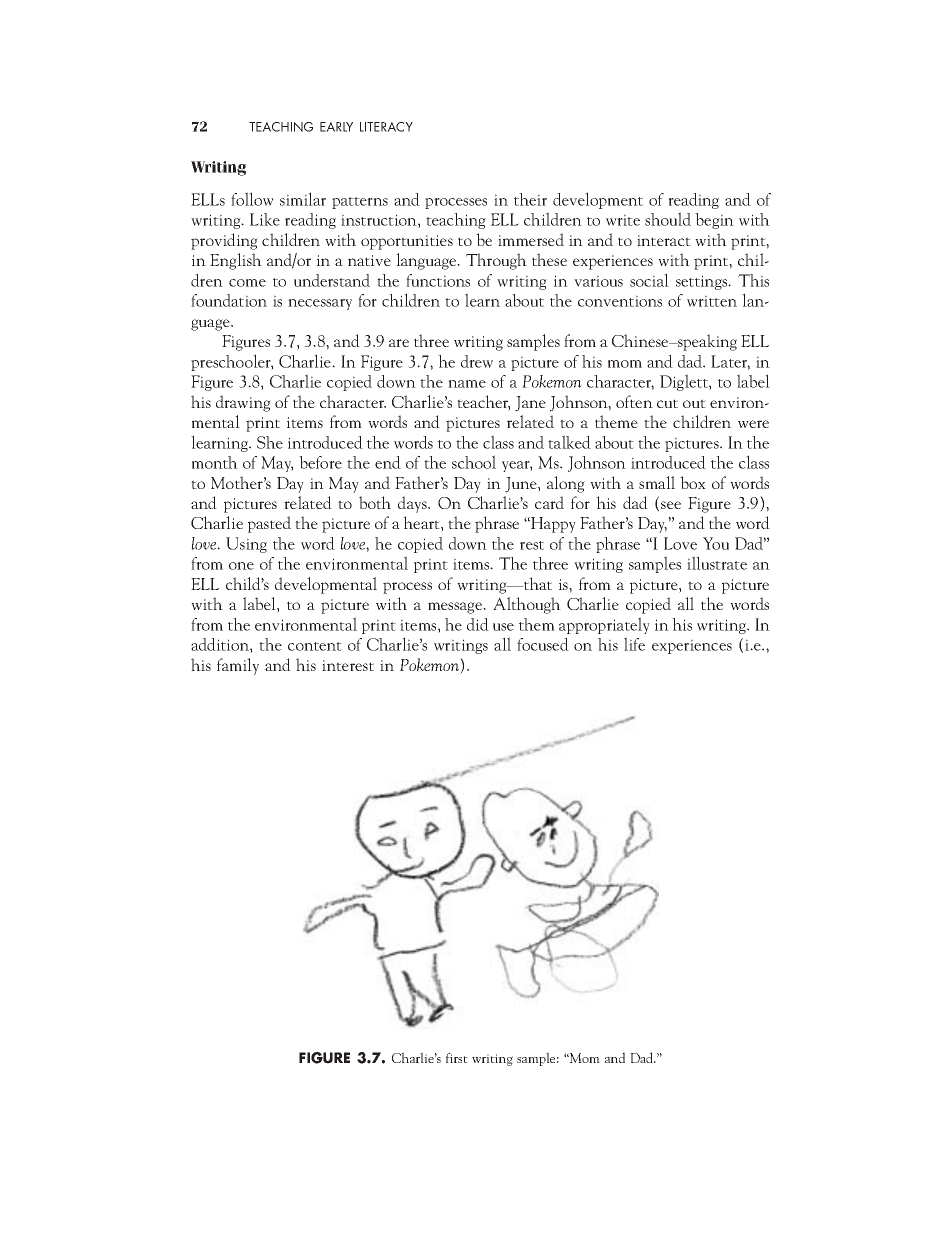 The width and height of the screenshot is (952, 1233). Describe the element at coordinates (530, 199) in the screenshot. I see `their` at that location.
